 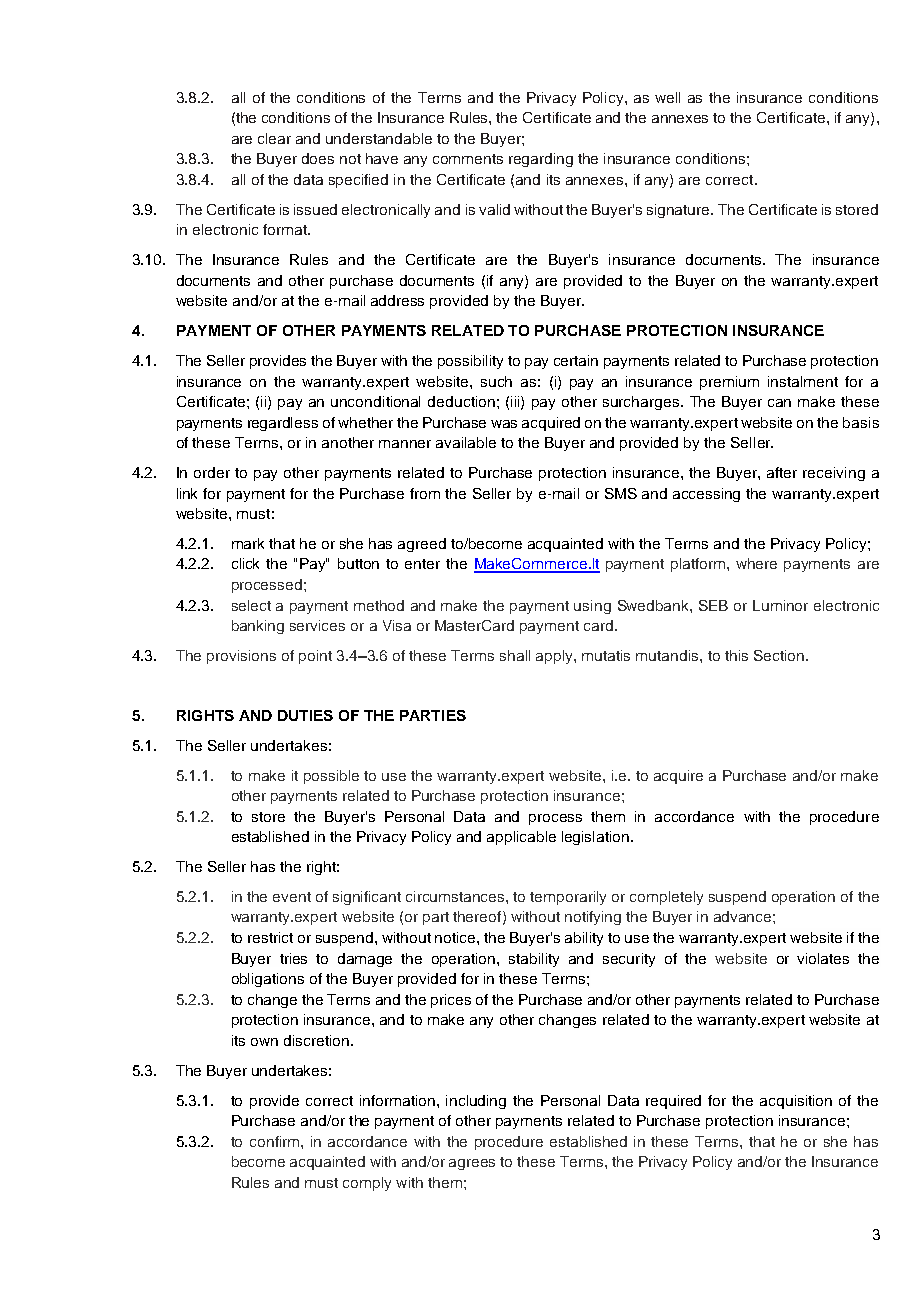 What do you see at coordinates (796, 1102) in the page?
I see `acquisition` at bounding box center [796, 1102].
